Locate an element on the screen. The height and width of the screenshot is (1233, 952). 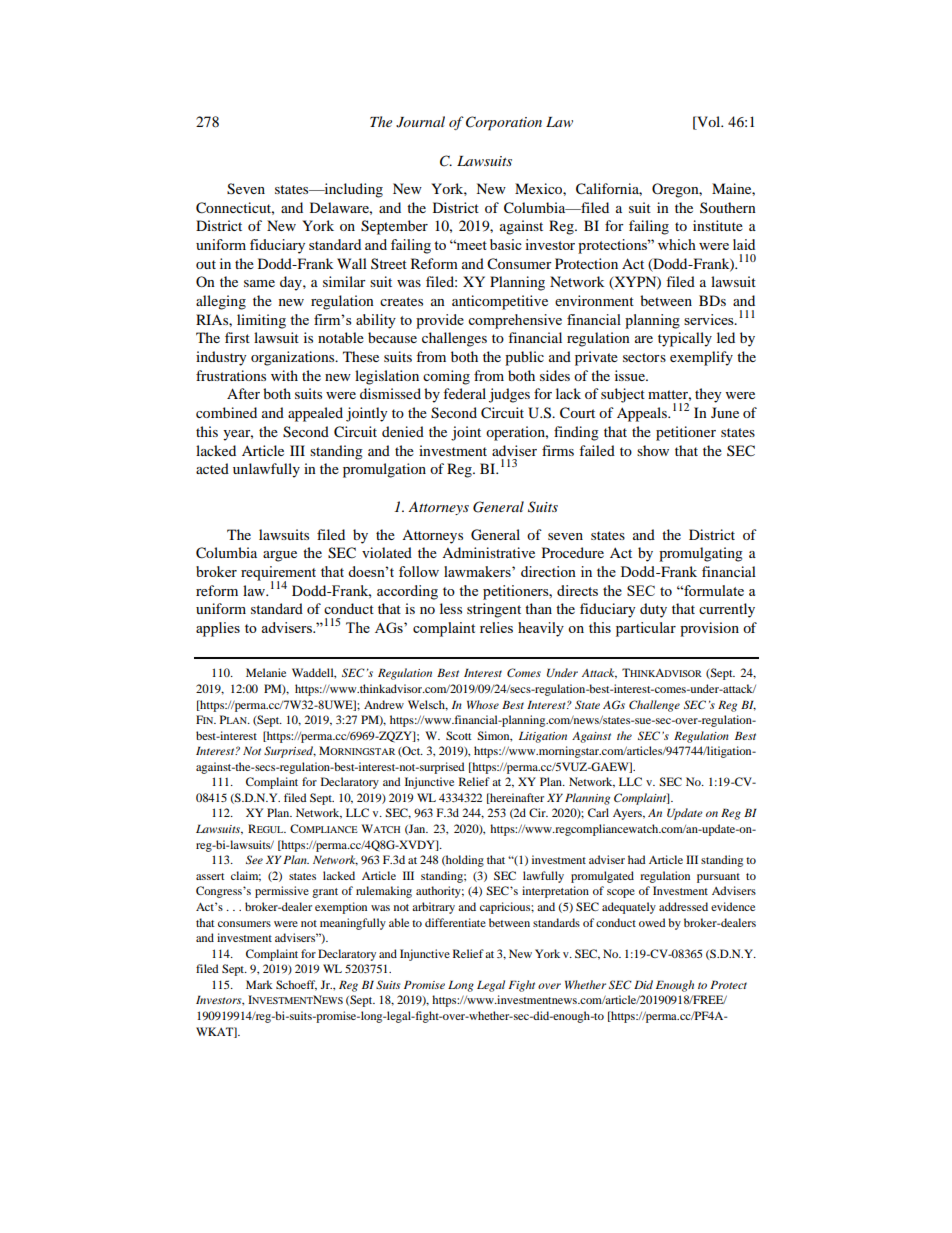
Corporation is located at coordinates (504, 123).
